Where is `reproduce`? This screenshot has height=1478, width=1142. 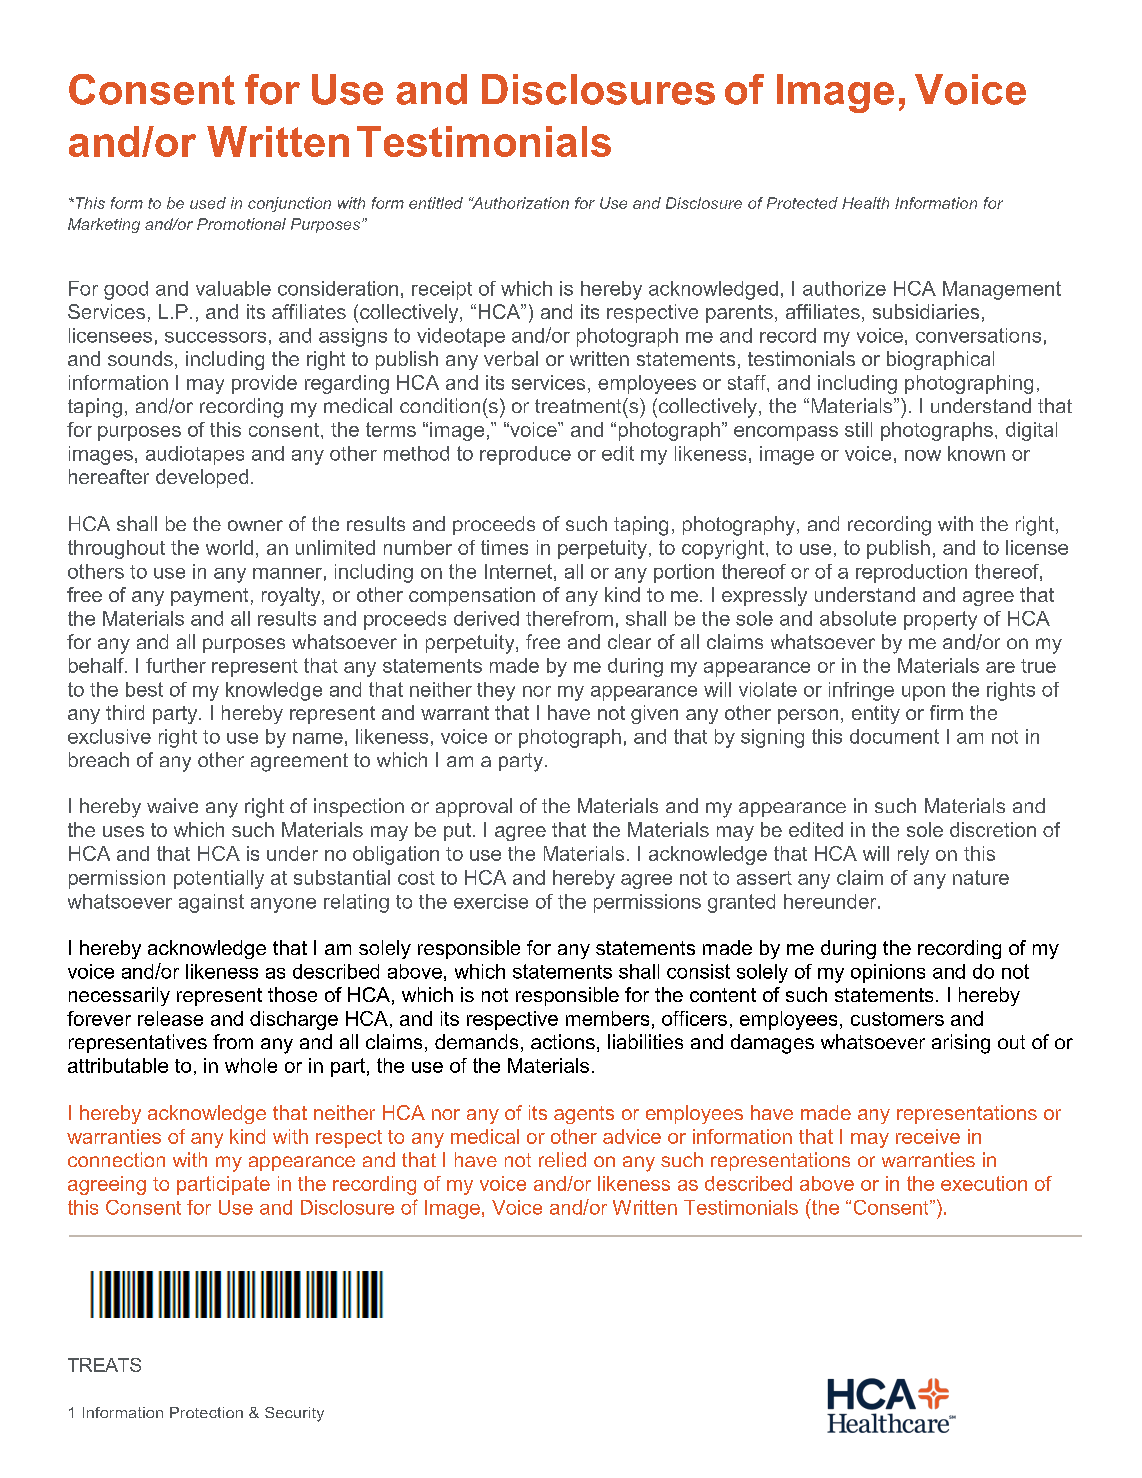
reproduce is located at coordinates (525, 455).
